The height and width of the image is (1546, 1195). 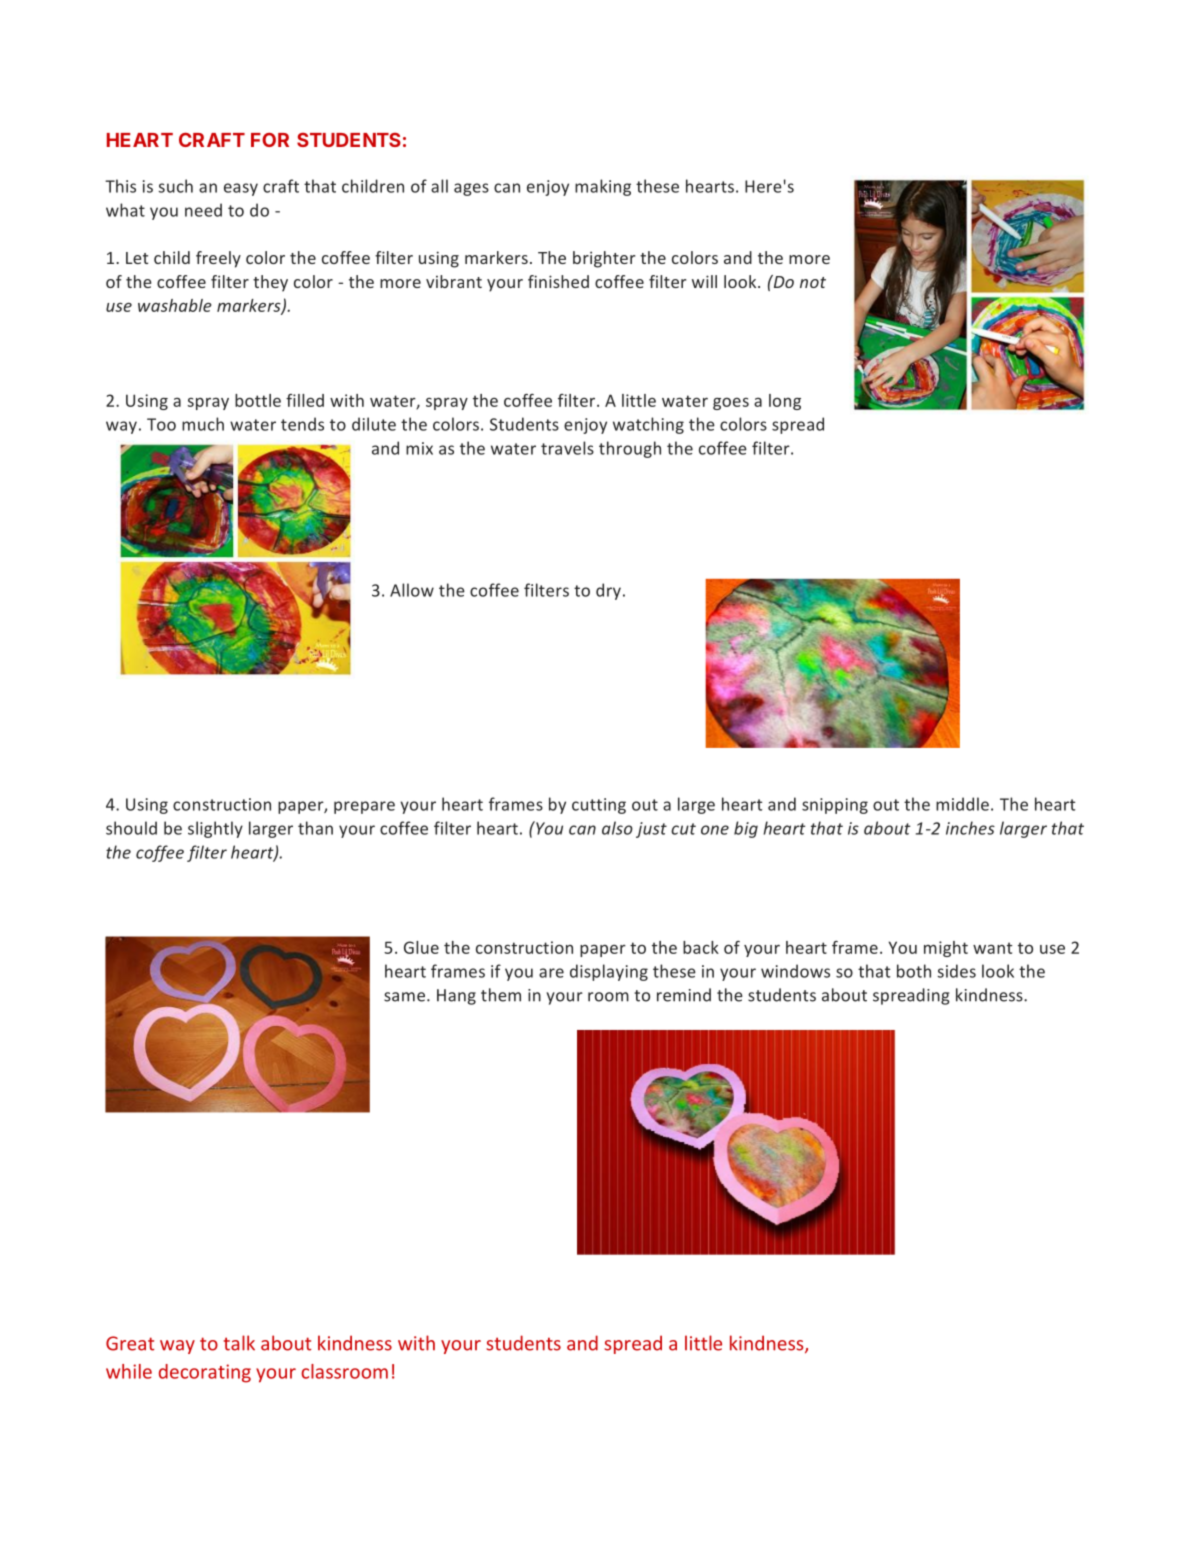 What do you see at coordinates (835, 806) in the image?
I see `snipping` at bounding box center [835, 806].
